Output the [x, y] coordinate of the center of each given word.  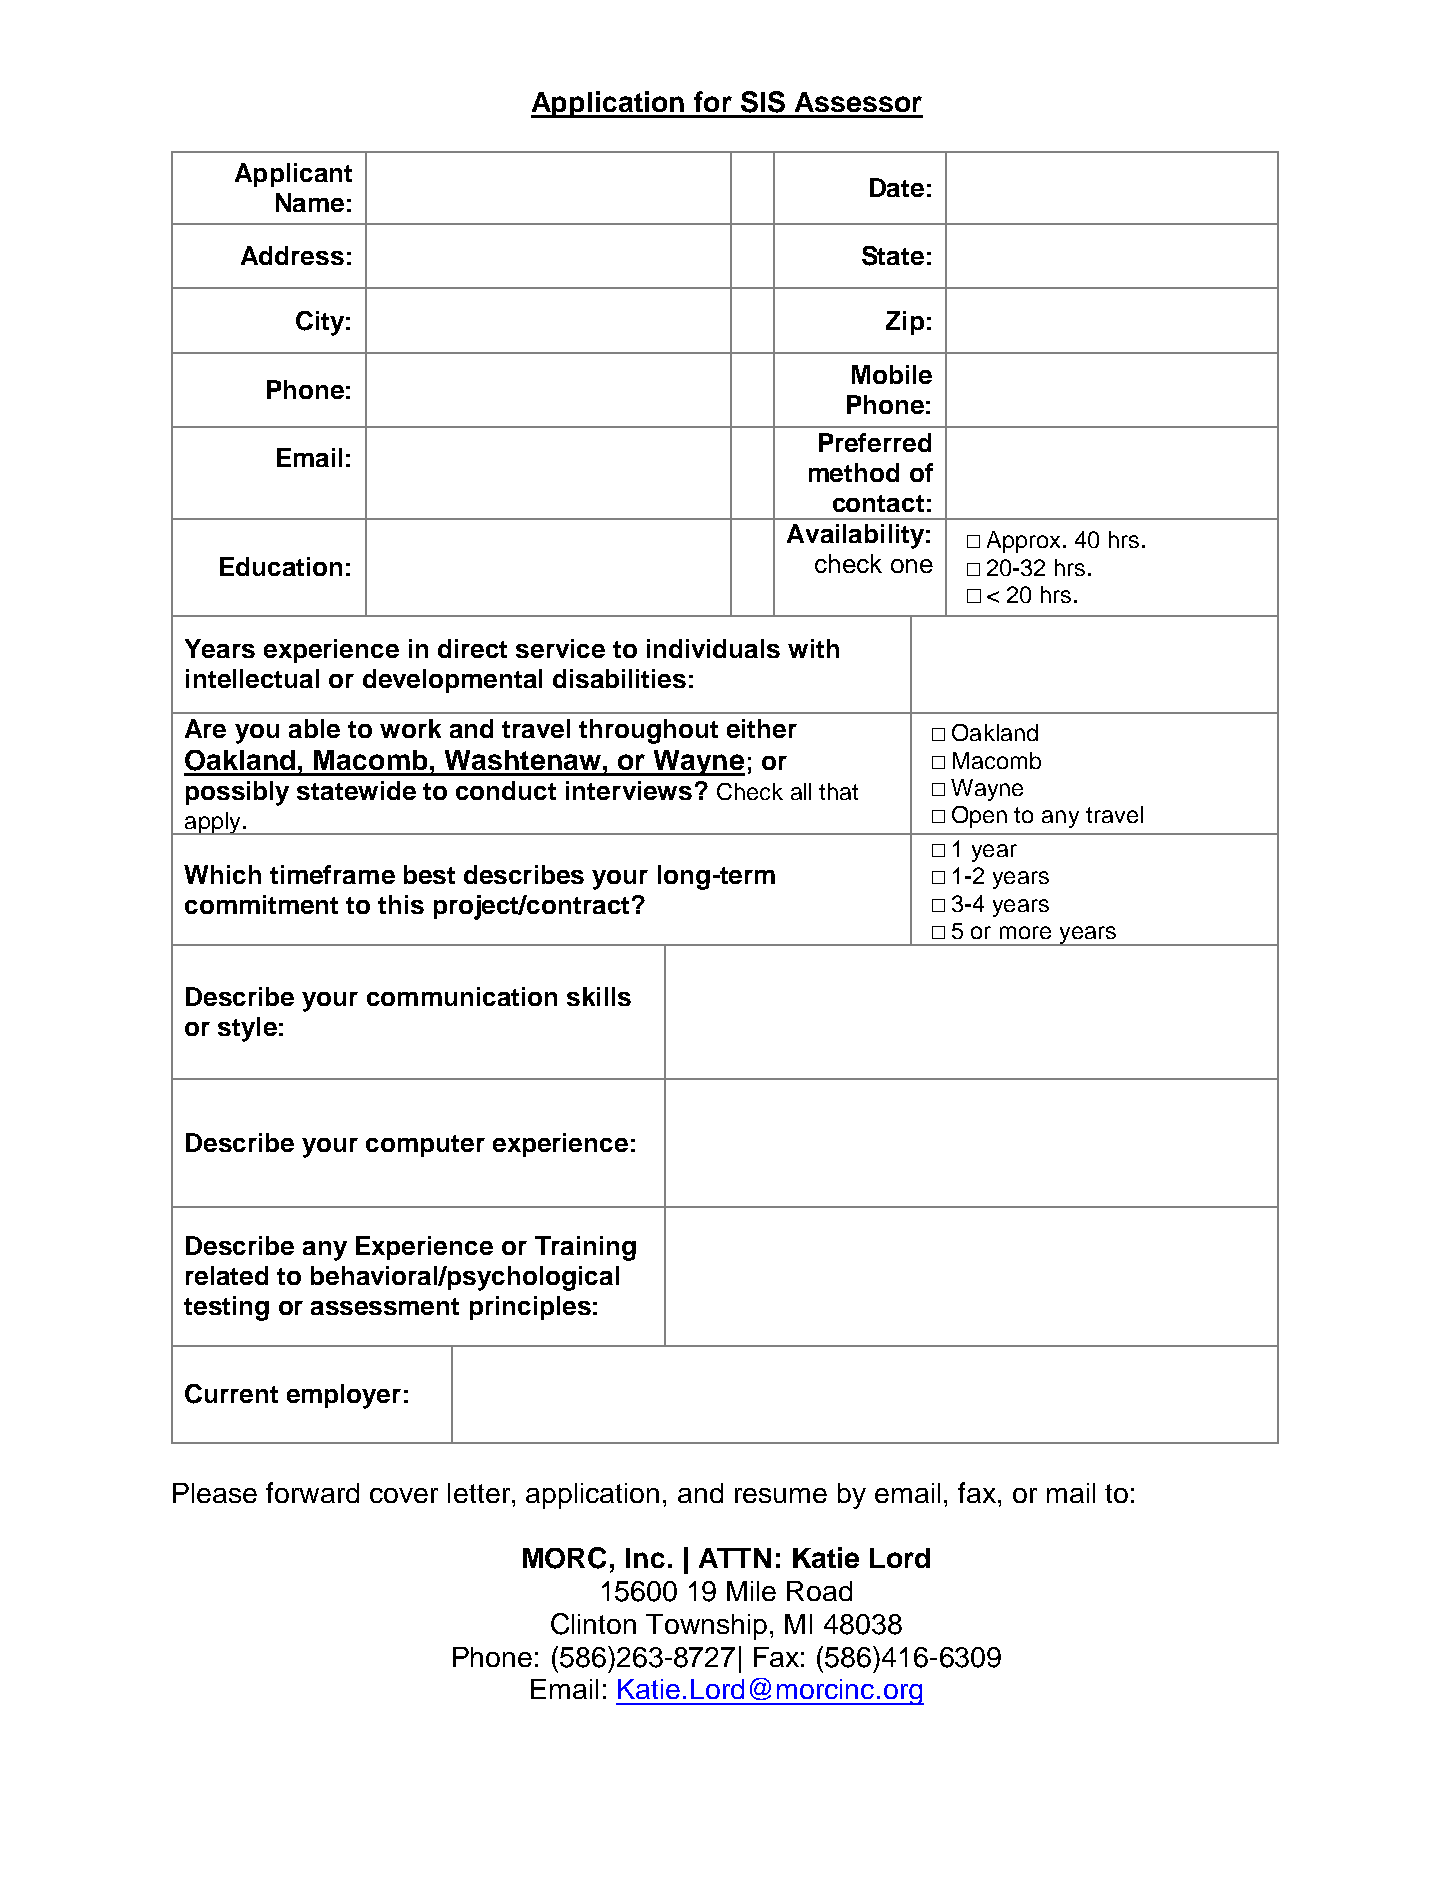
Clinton [593, 1624]
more [1025, 932]
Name [310, 202]
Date [897, 187]
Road [819, 1591]
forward [312, 1492]
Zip [905, 323]
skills [599, 996]
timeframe [332, 874]
